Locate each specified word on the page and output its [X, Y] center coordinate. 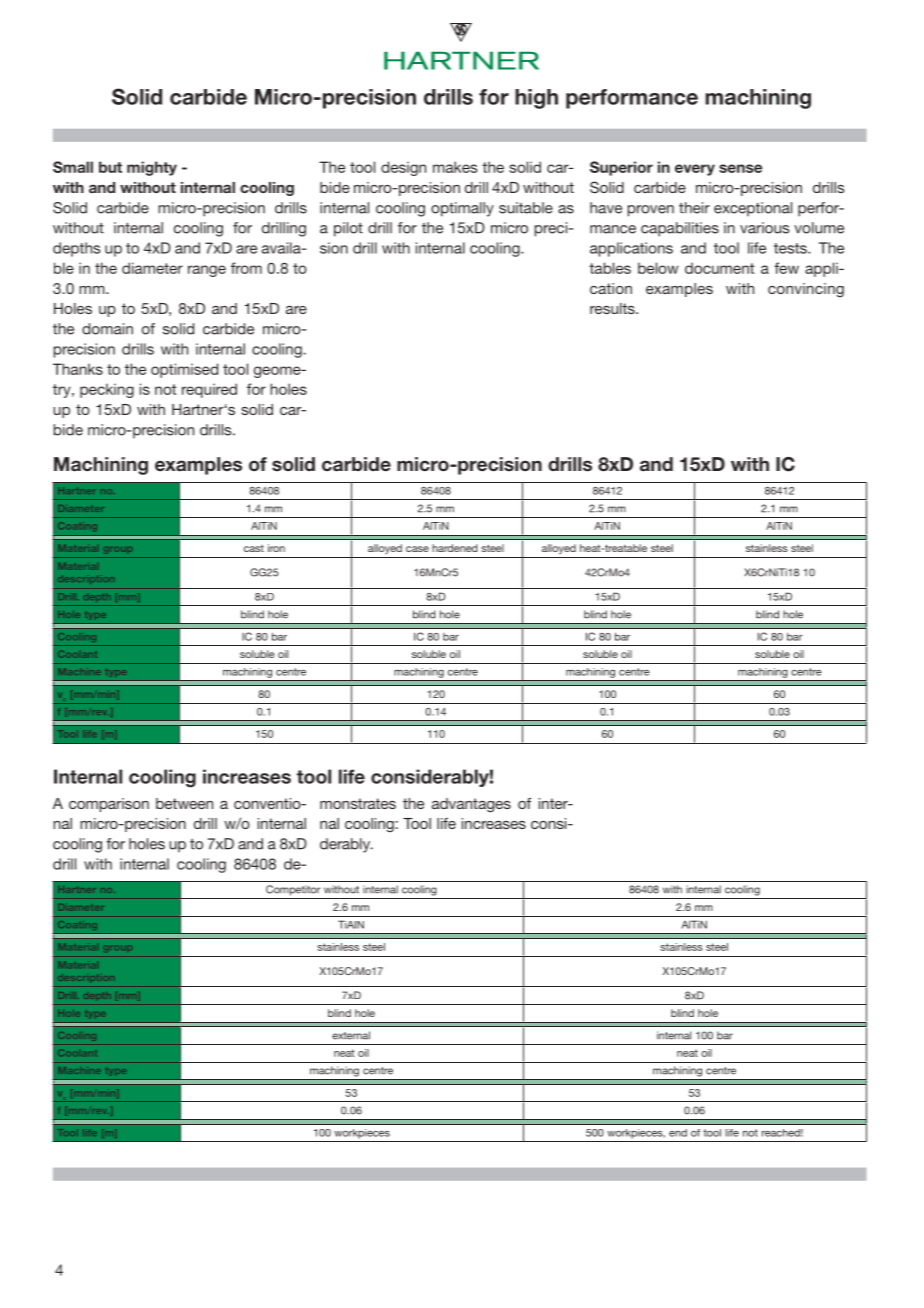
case [417, 549]
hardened [454, 548]
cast [254, 548]
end [678, 1133]
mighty [152, 168]
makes [455, 167]
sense [740, 168]
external [351, 1035]
